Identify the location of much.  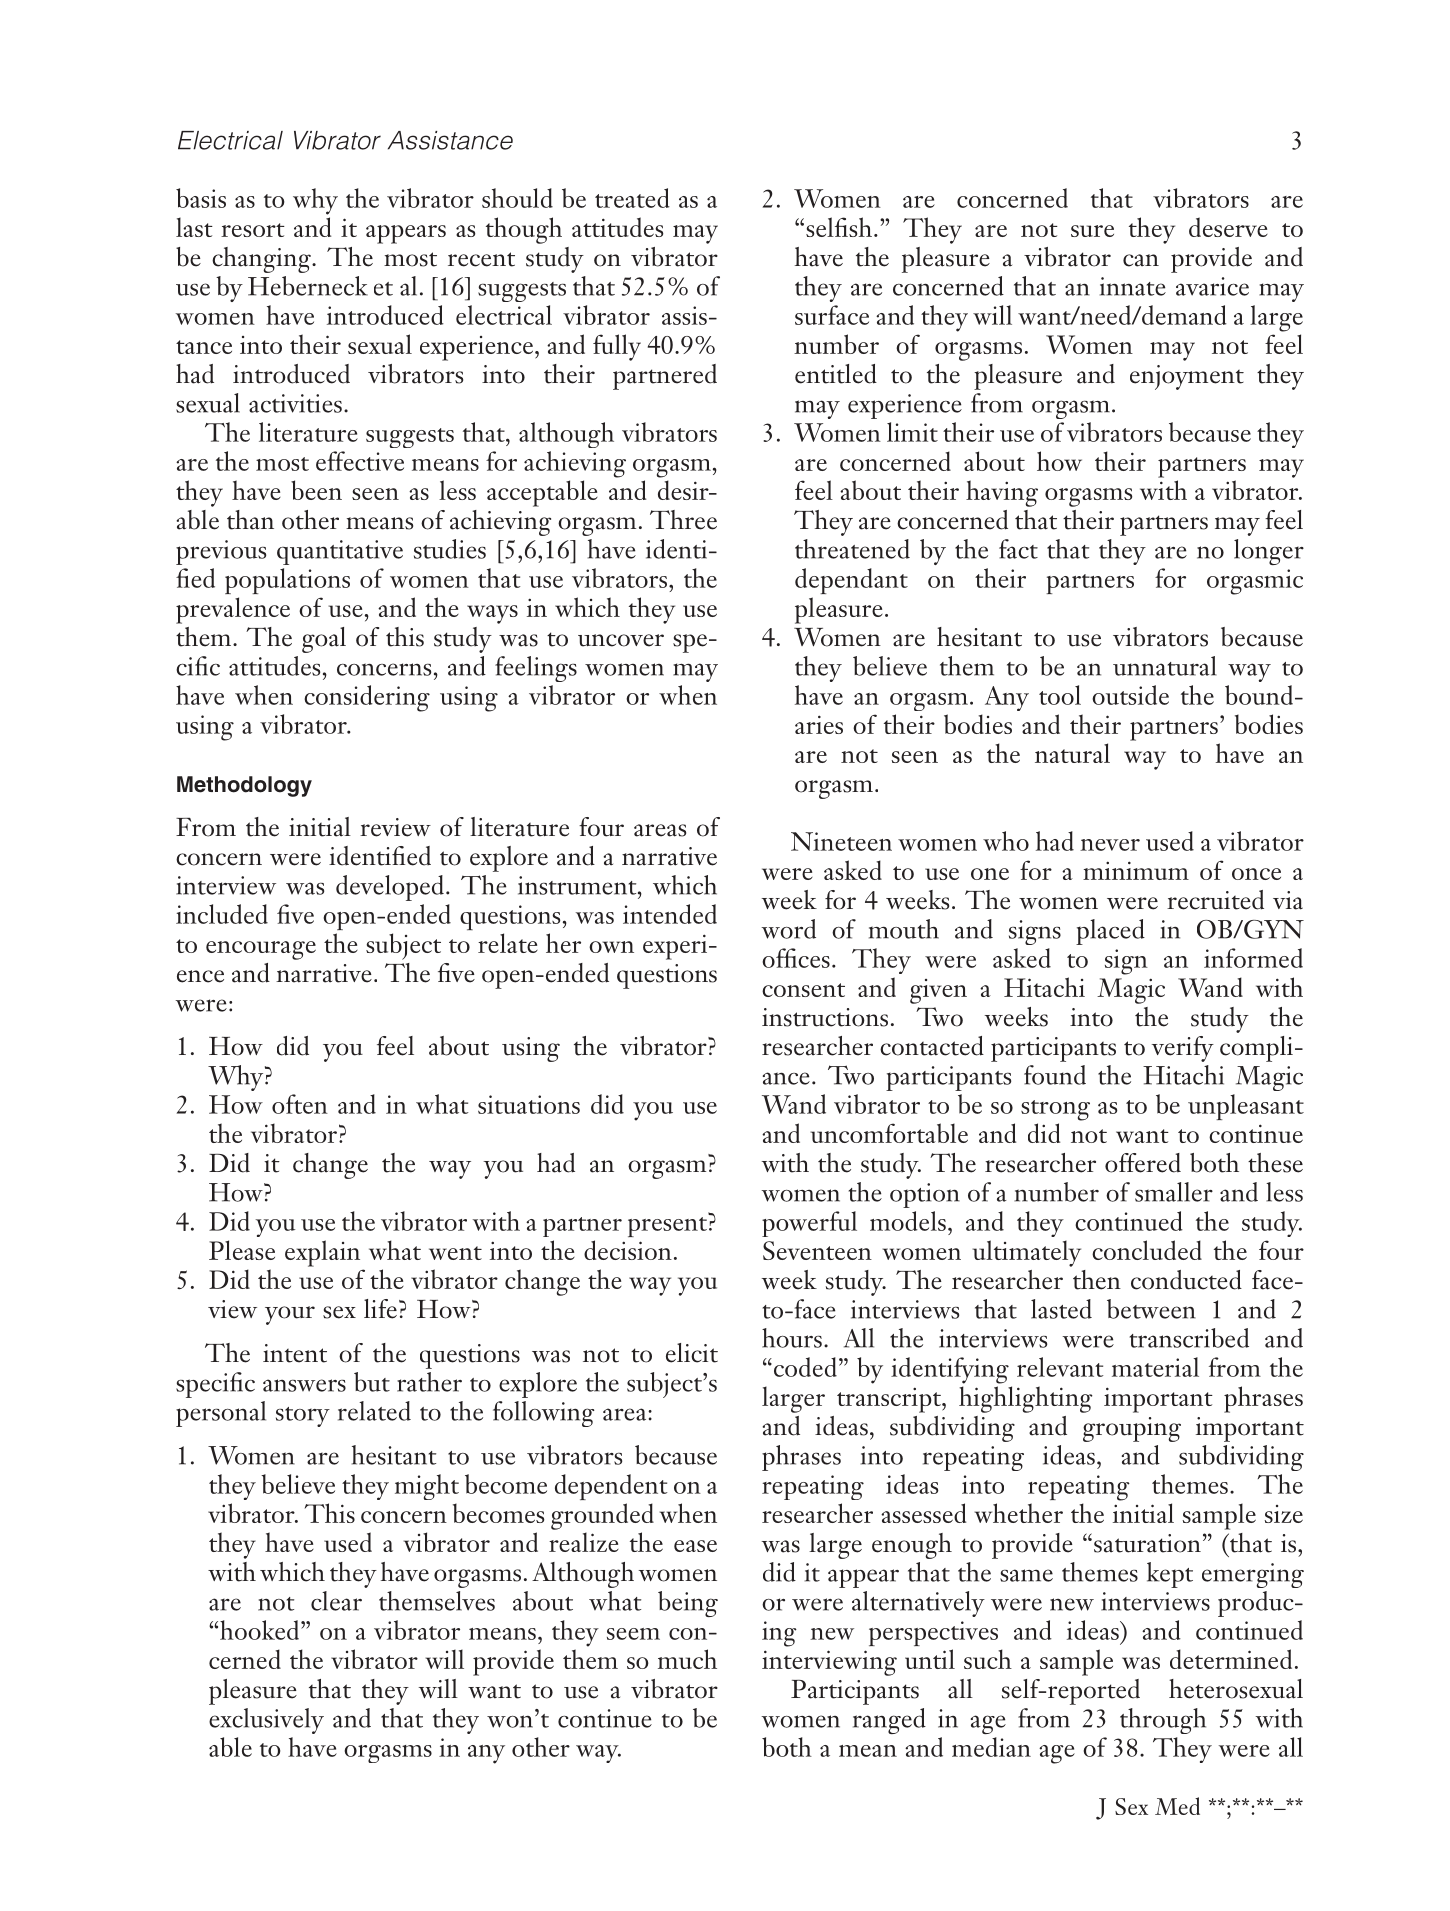
(687, 1659).
